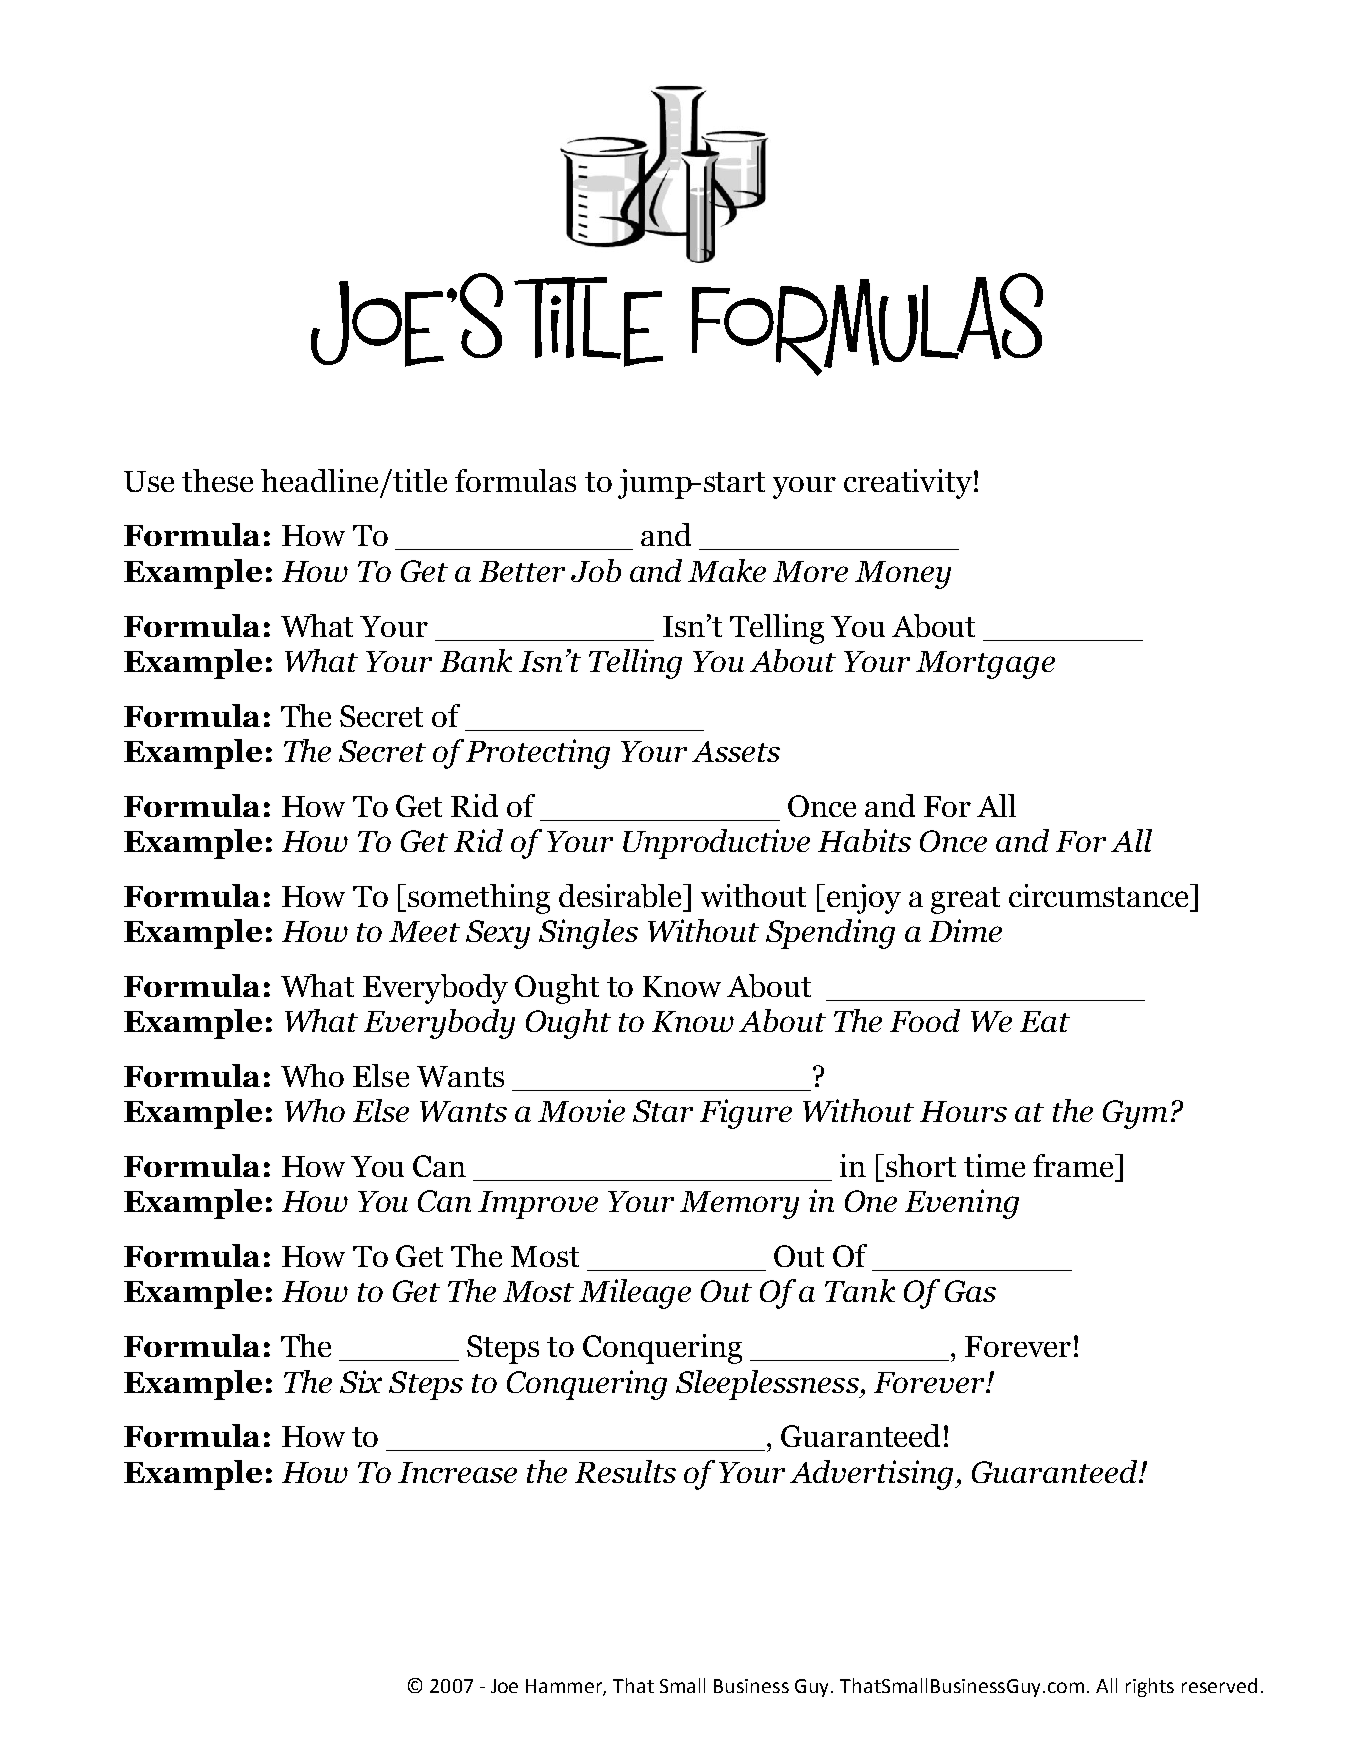 This screenshot has width=1351, height=1748. I want to click on creativity, so click(908, 484).
